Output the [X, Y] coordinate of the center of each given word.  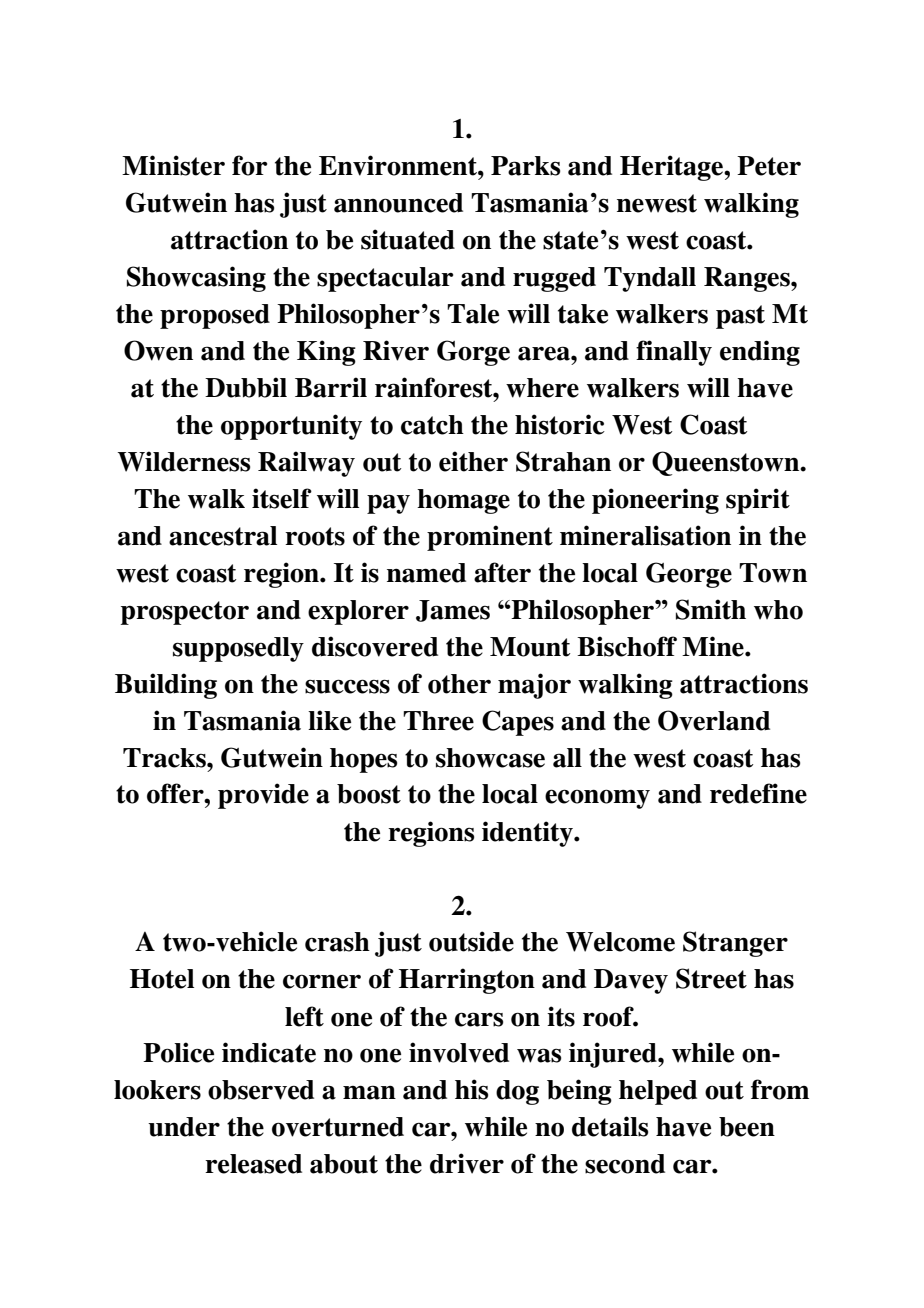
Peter [769, 166]
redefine [758, 793]
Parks [525, 166]
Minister [173, 165]
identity [528, 834]
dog [517, 1092]
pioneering [655, 501]
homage [463, 501]
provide [263, 796]
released [253, 1164]
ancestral [223, 536]
